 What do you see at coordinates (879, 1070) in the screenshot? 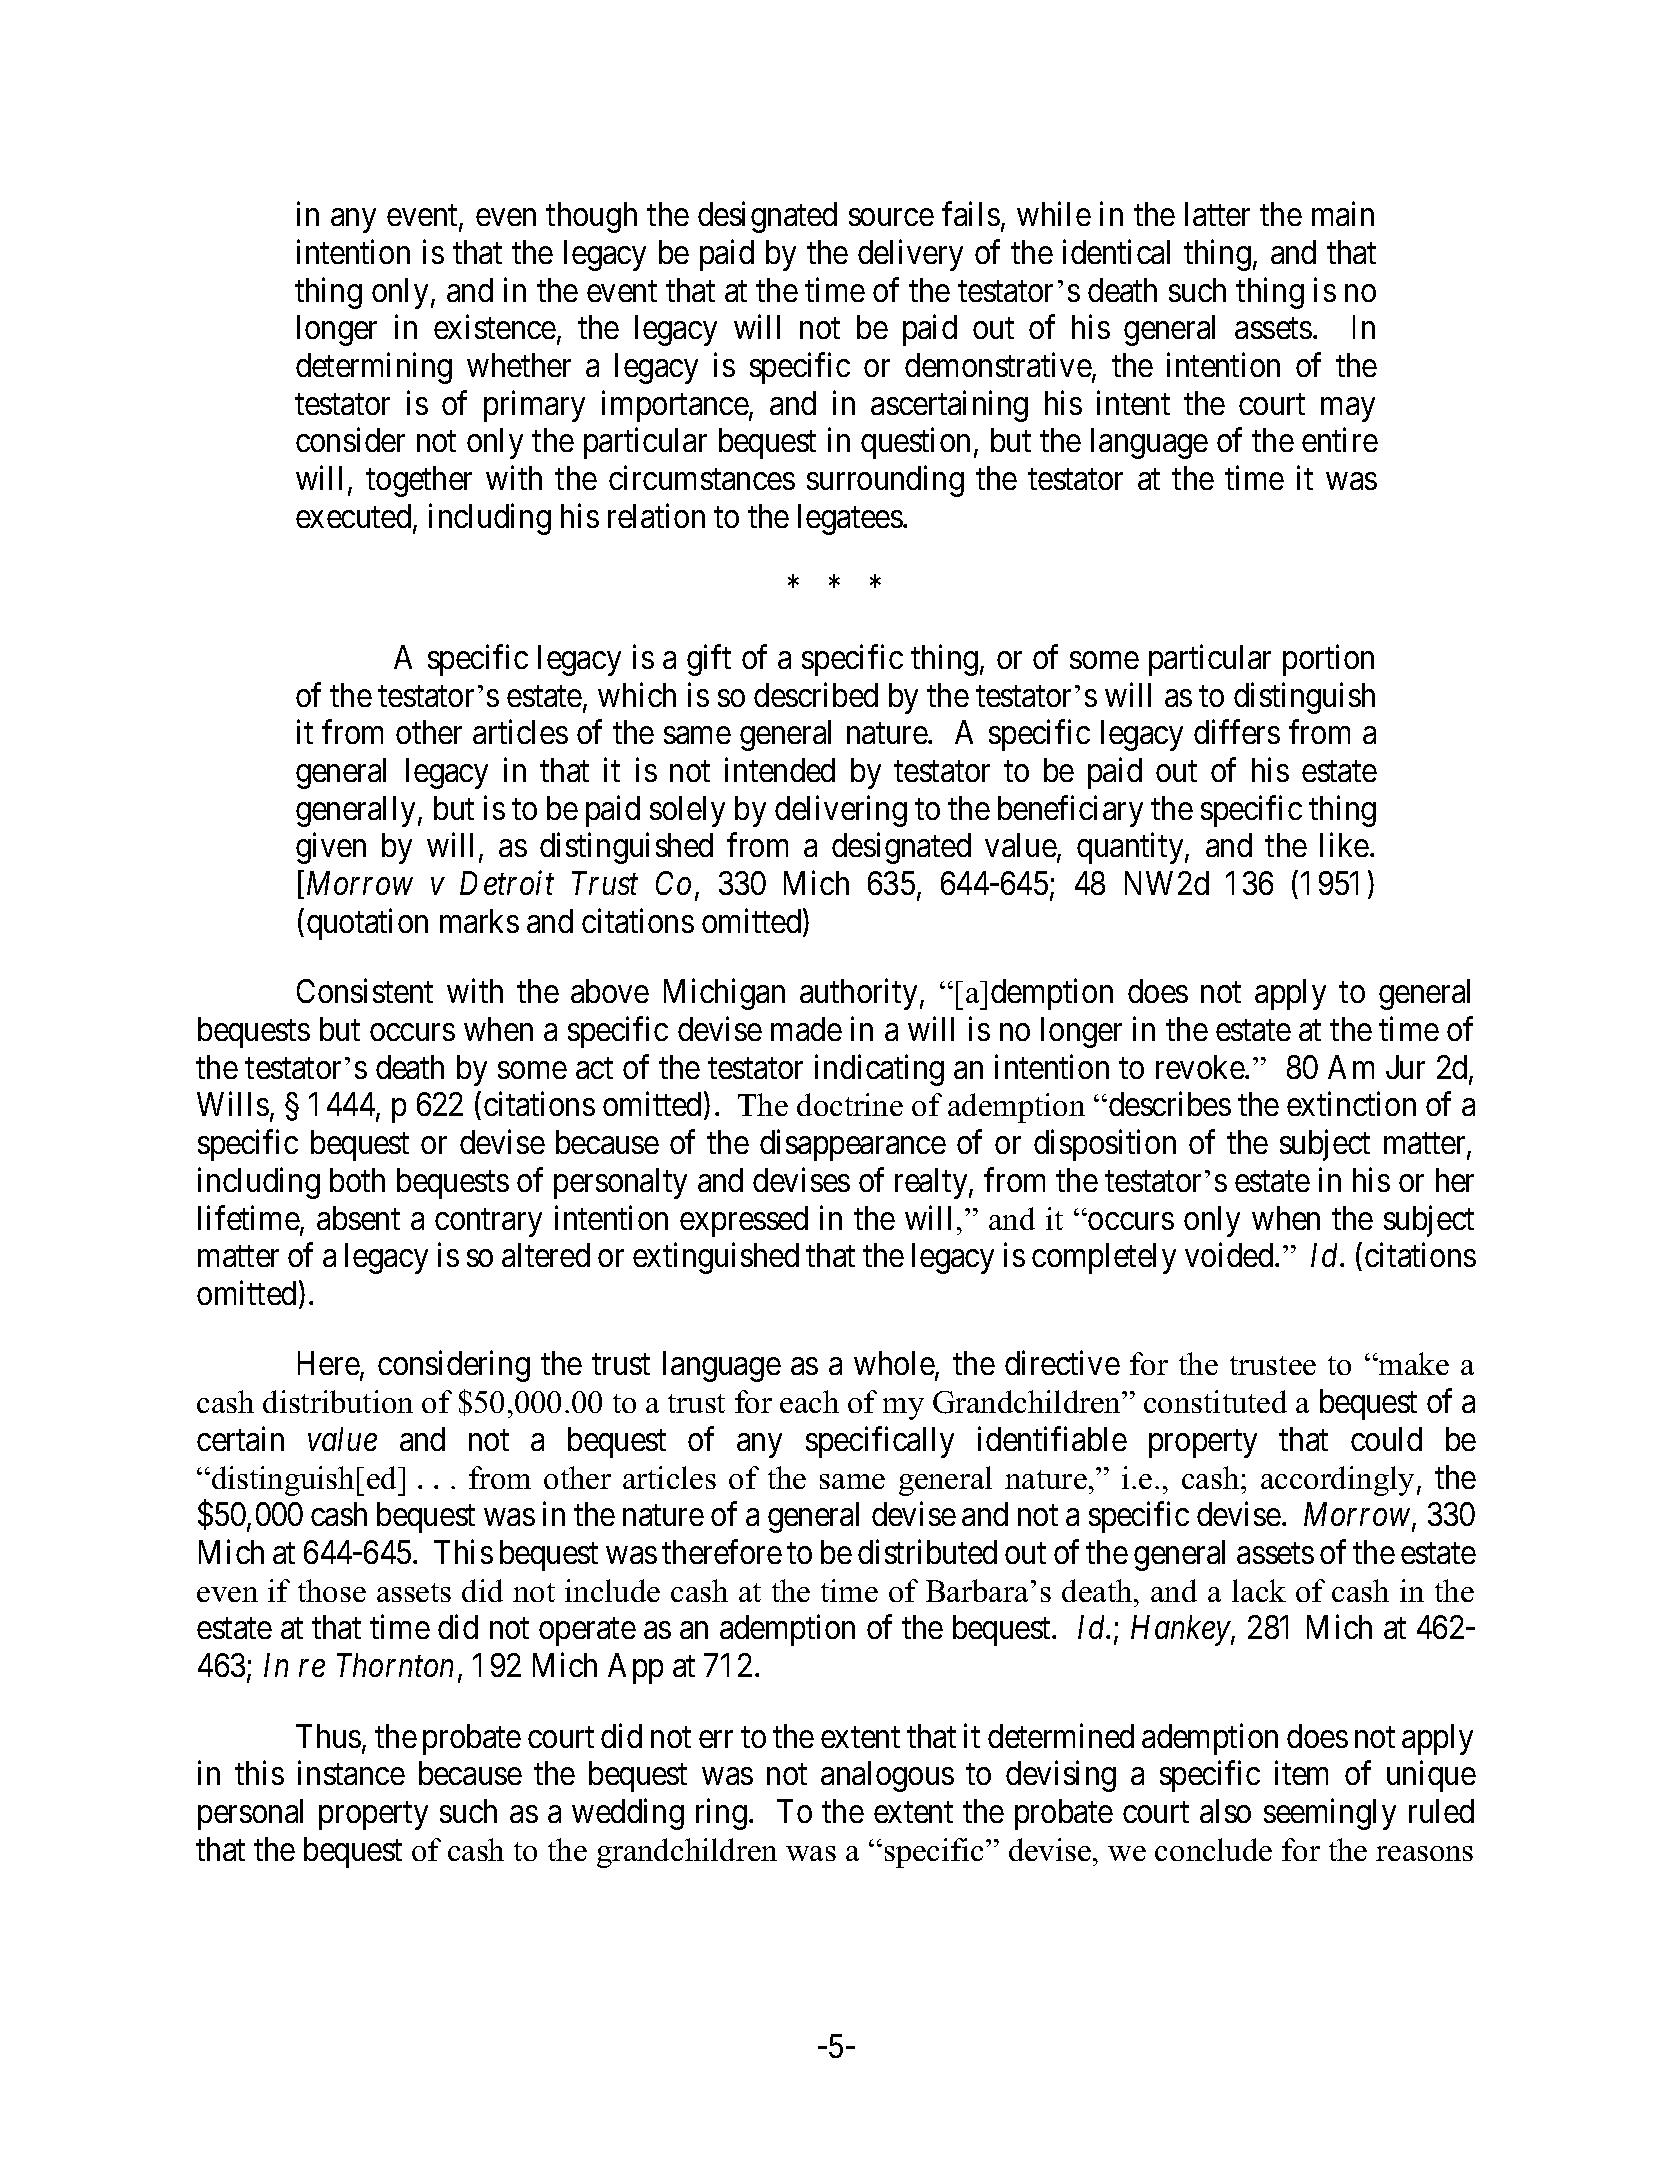
I see `indicating` at bounding box center [879, 1070].
